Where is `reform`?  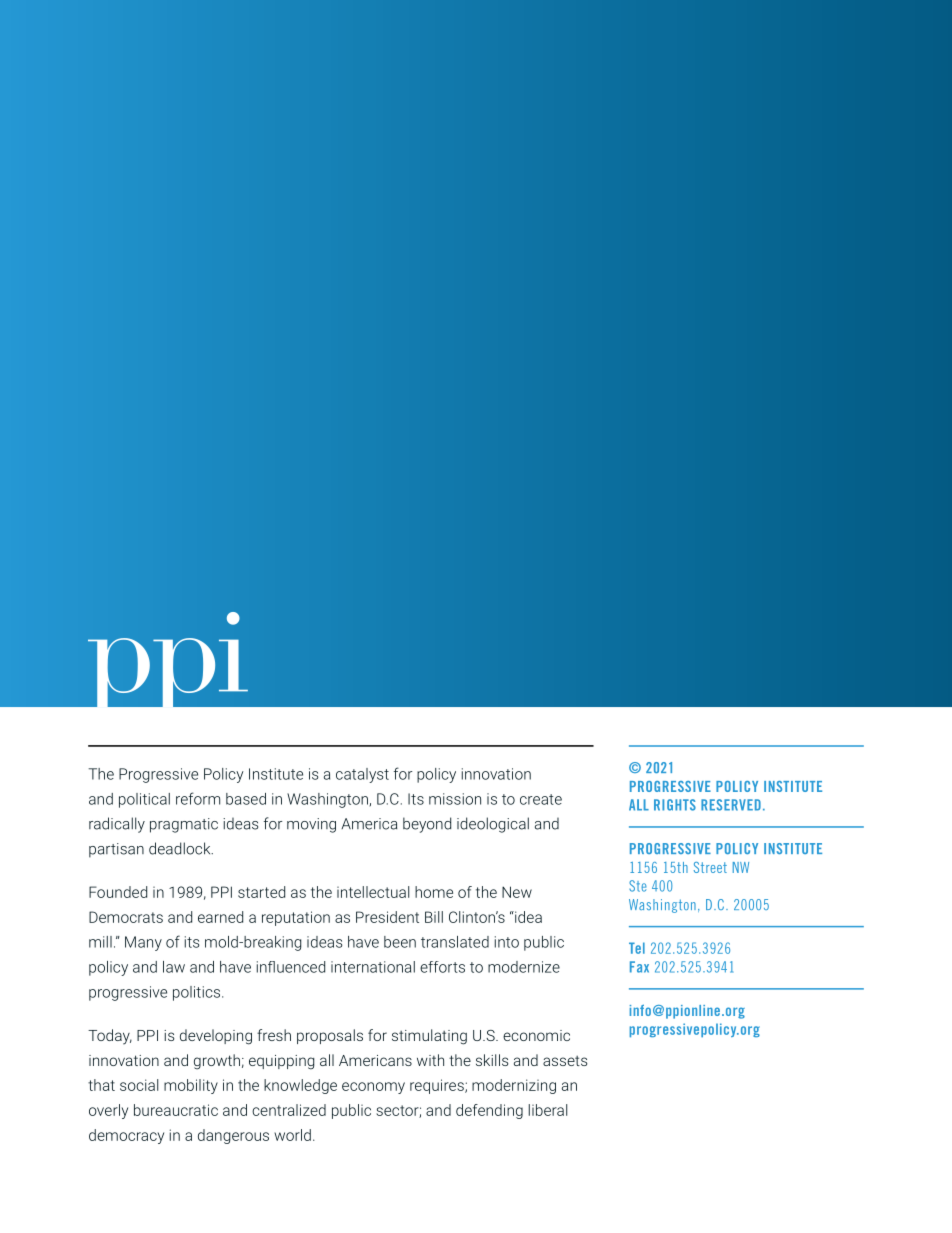 reform is located at coordinates (198, 798).
